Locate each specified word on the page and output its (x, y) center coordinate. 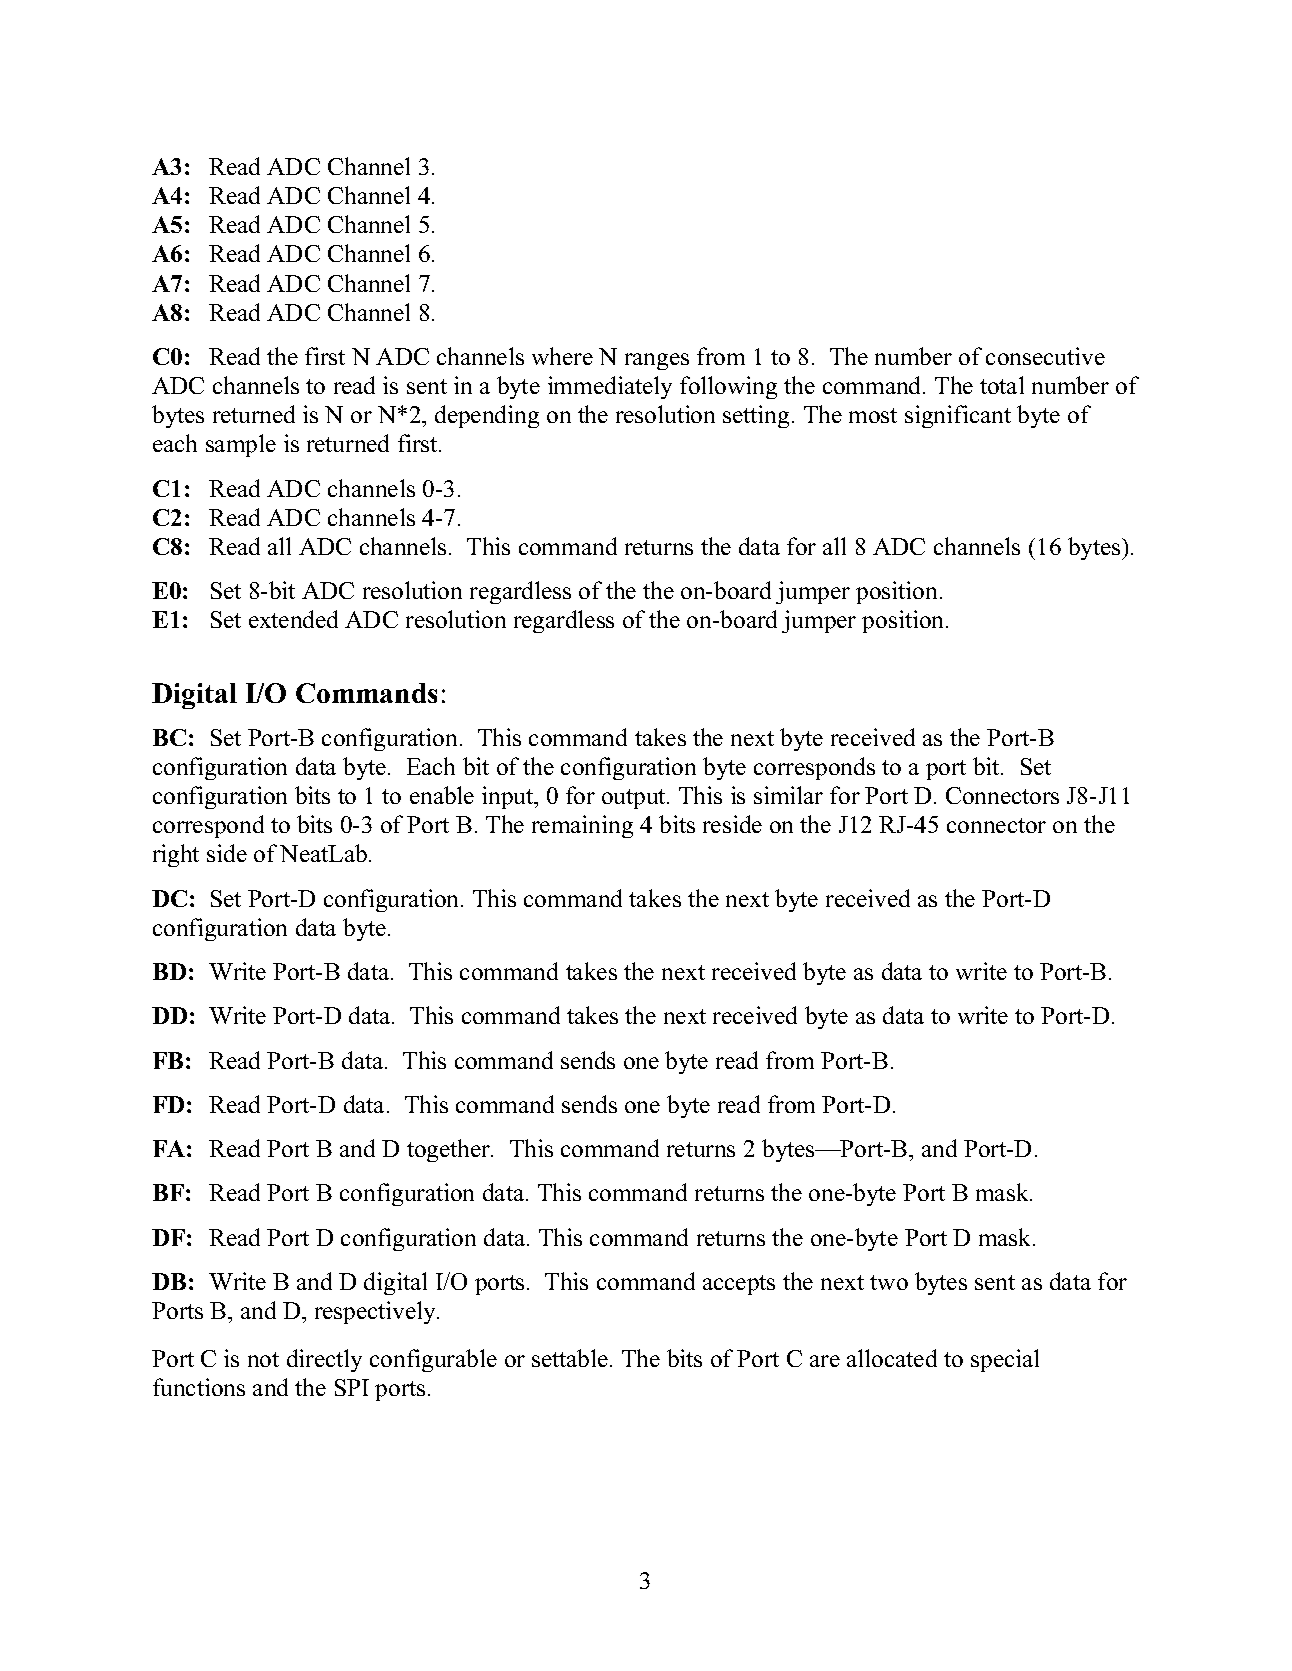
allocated (892, 1358)
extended (293, 619)
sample (241, 445)
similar (788, 795)
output (635, 799)
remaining (582, 826)
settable (570, 1358)
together (449, 1150)
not (263, 1359)
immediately (610, 387)
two (889, 1282)
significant (958, 416)
